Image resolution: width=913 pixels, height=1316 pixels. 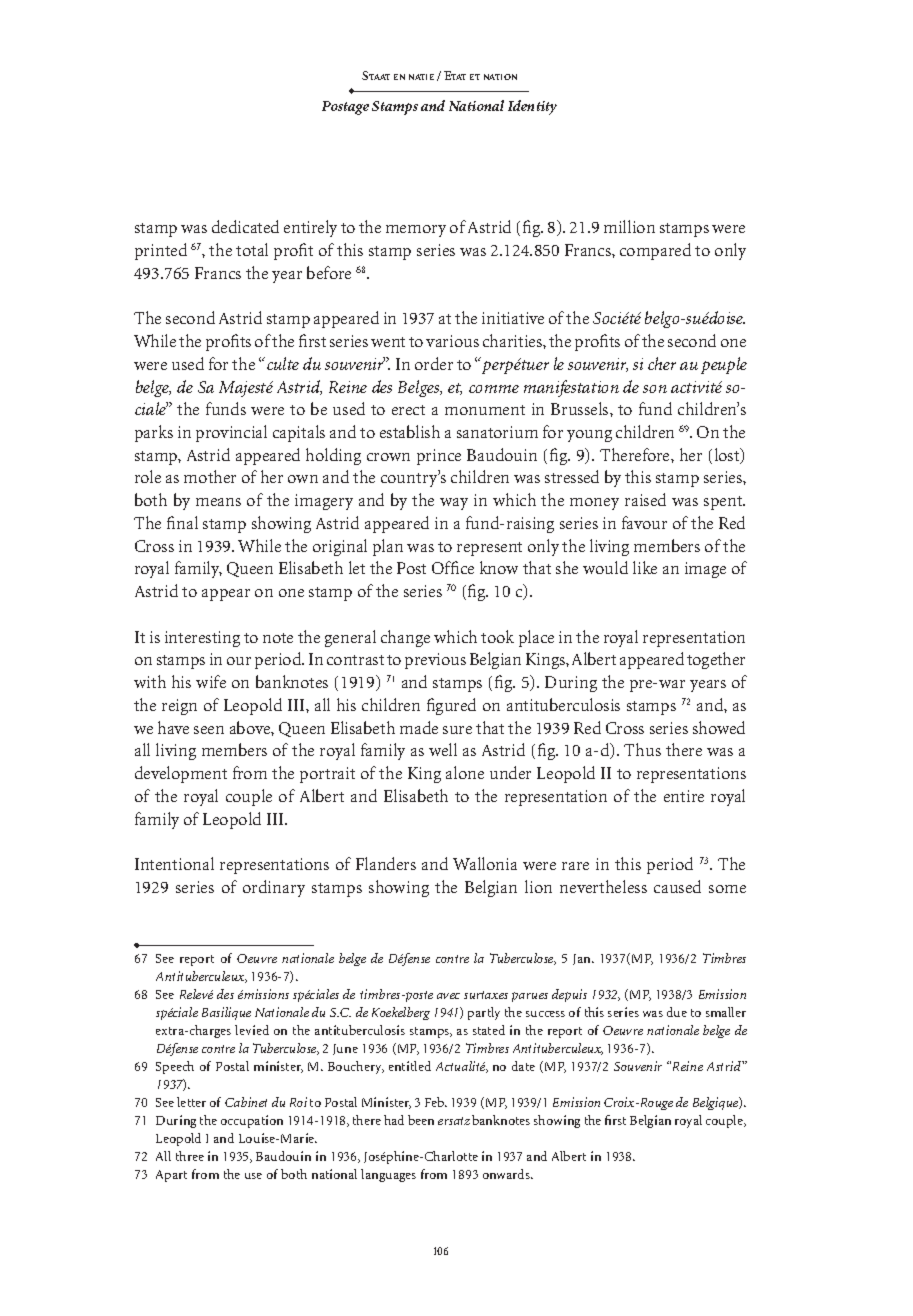 I want to click on due, so click(x=677, y=1012).
